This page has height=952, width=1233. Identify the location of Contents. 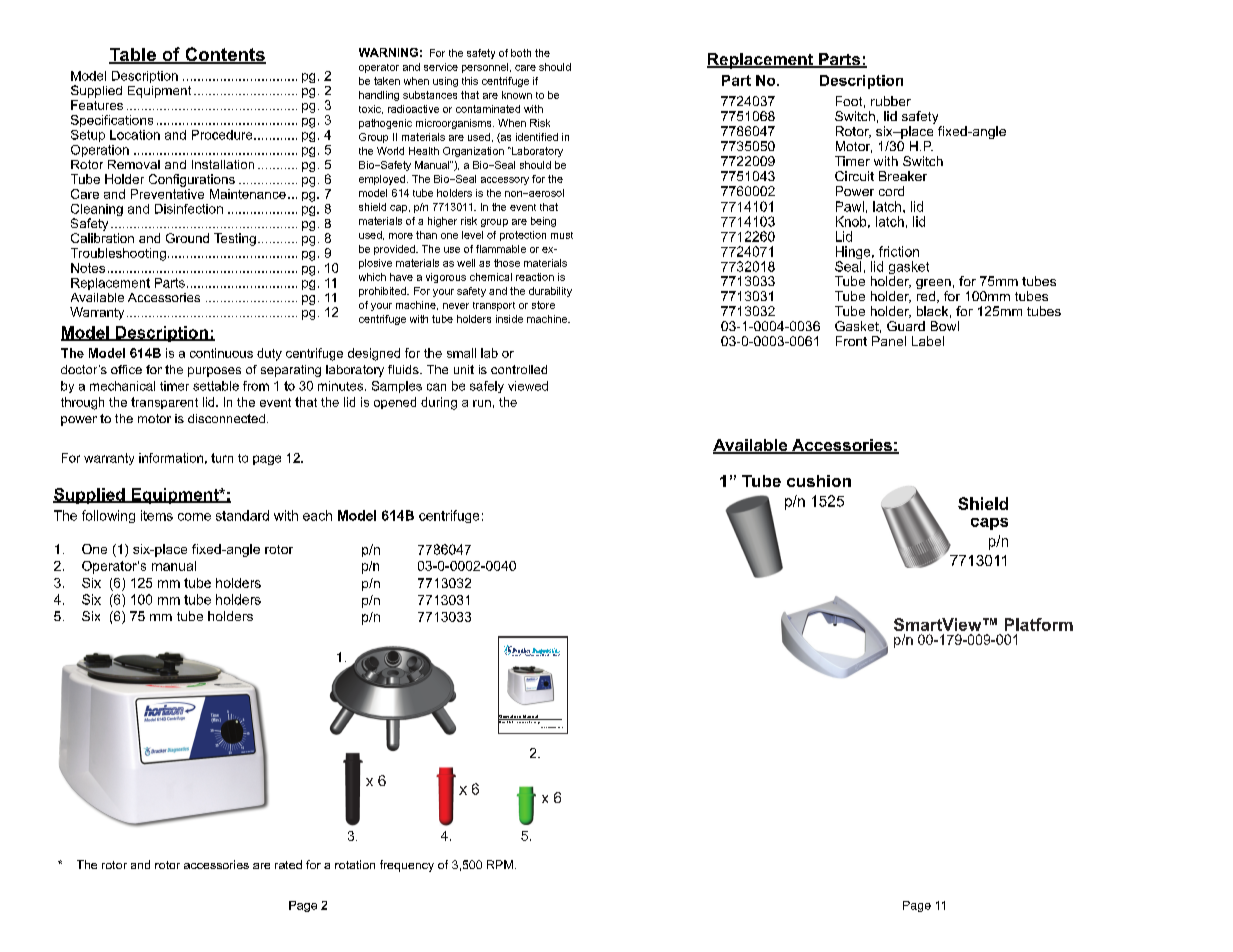
(224, 55).
